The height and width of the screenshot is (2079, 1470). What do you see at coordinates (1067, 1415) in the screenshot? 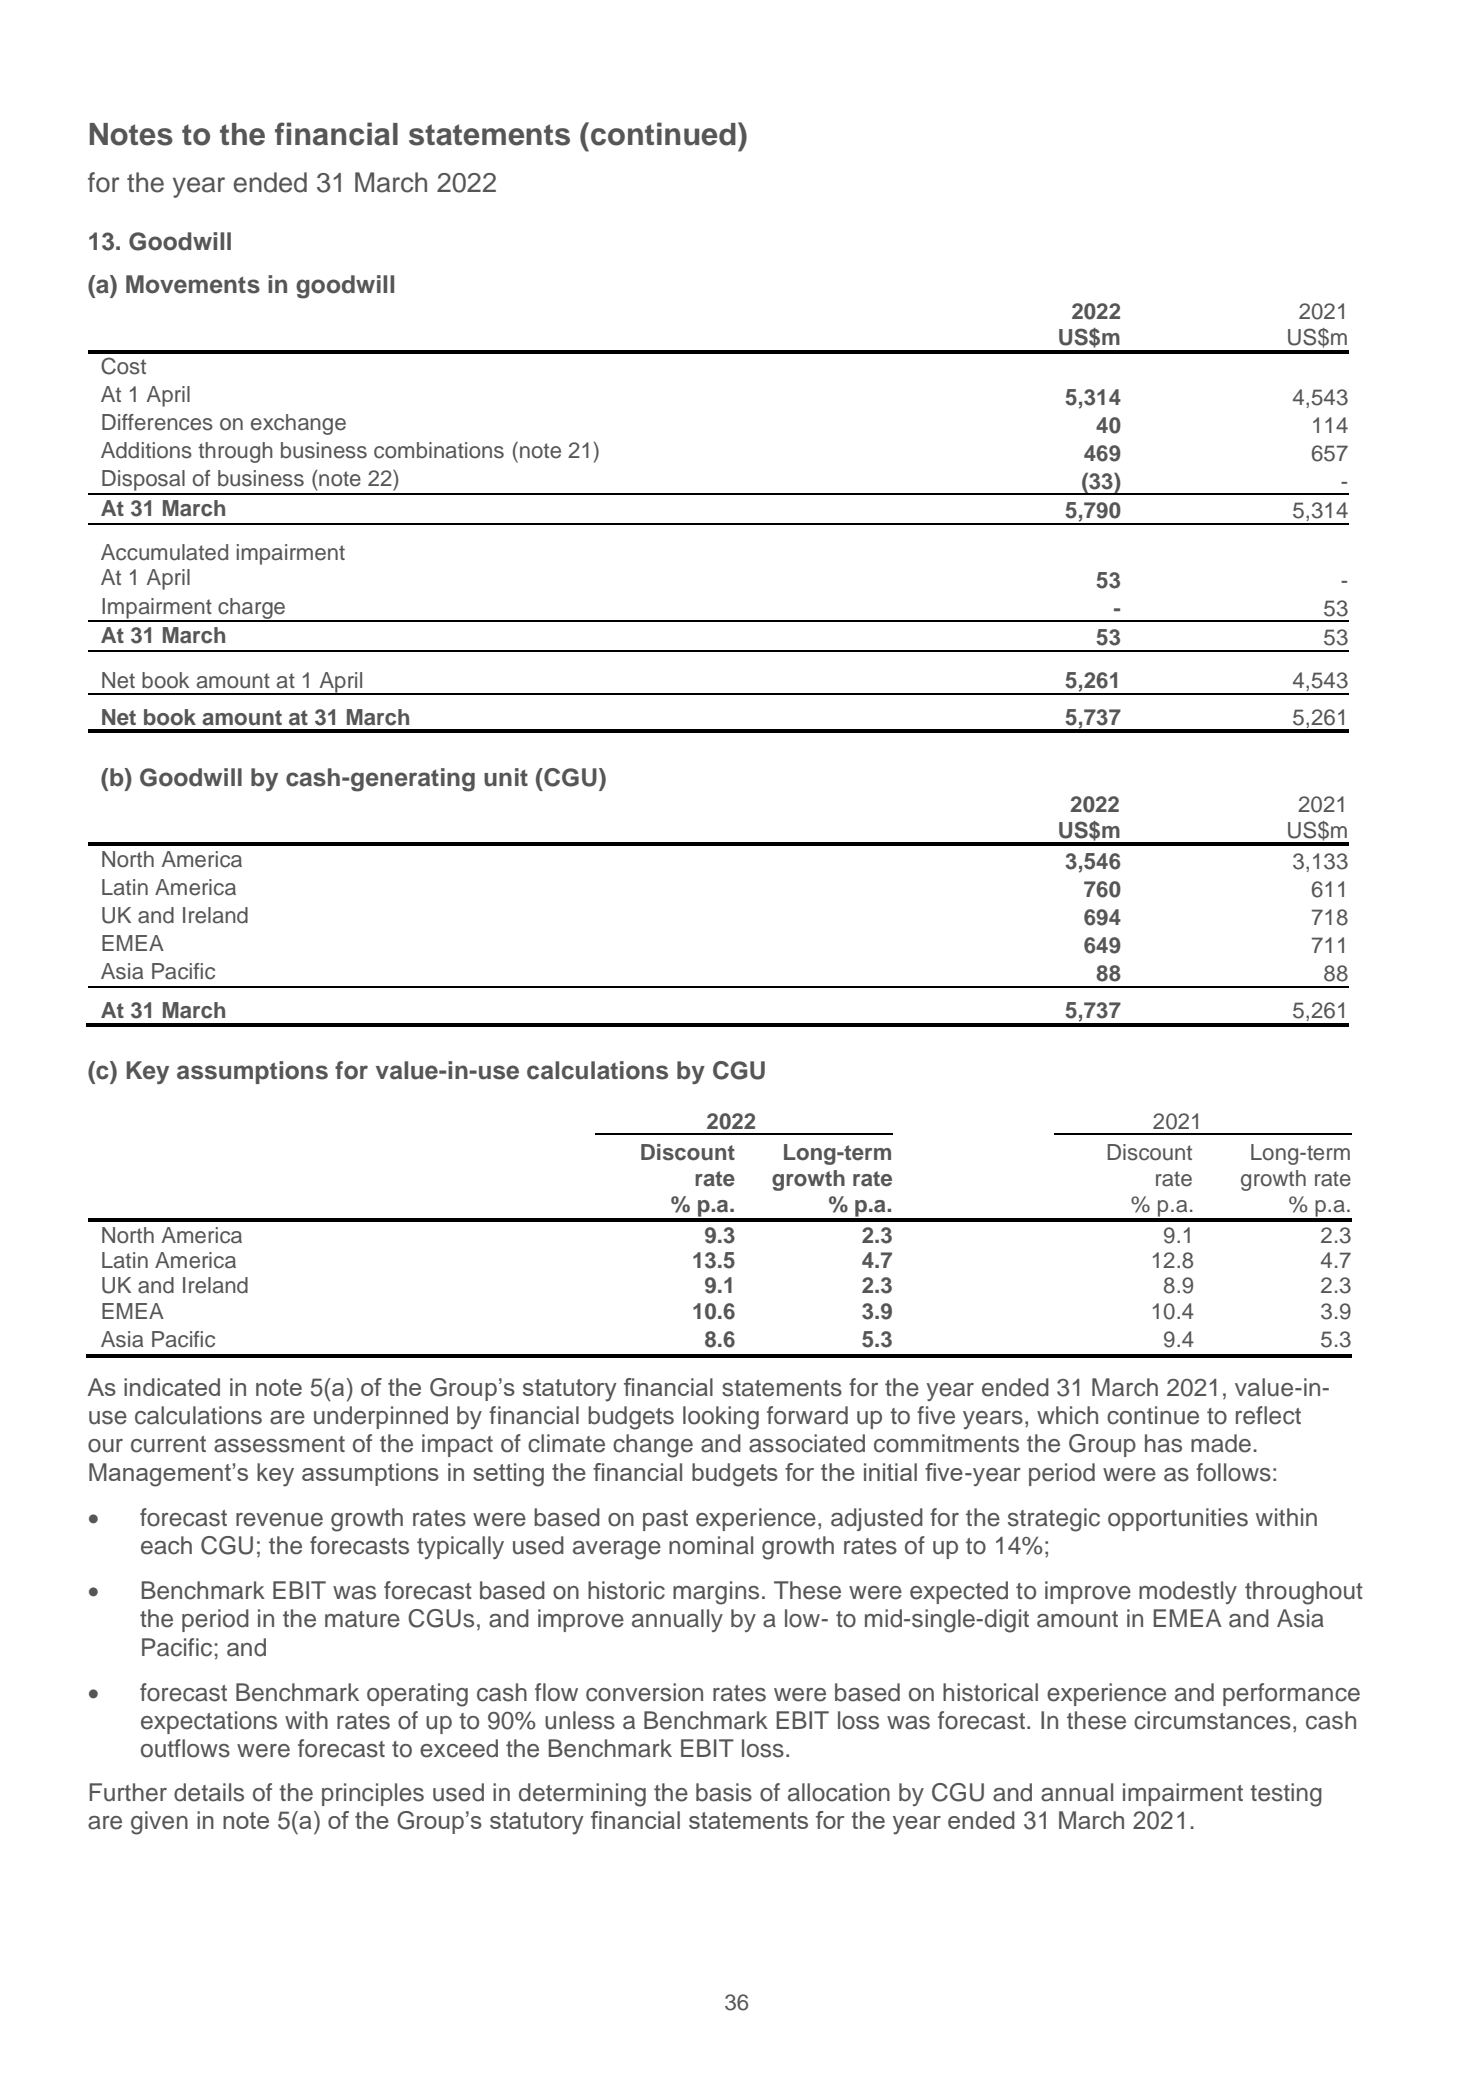
I see `which` at bounding box center [1067, 1415].
